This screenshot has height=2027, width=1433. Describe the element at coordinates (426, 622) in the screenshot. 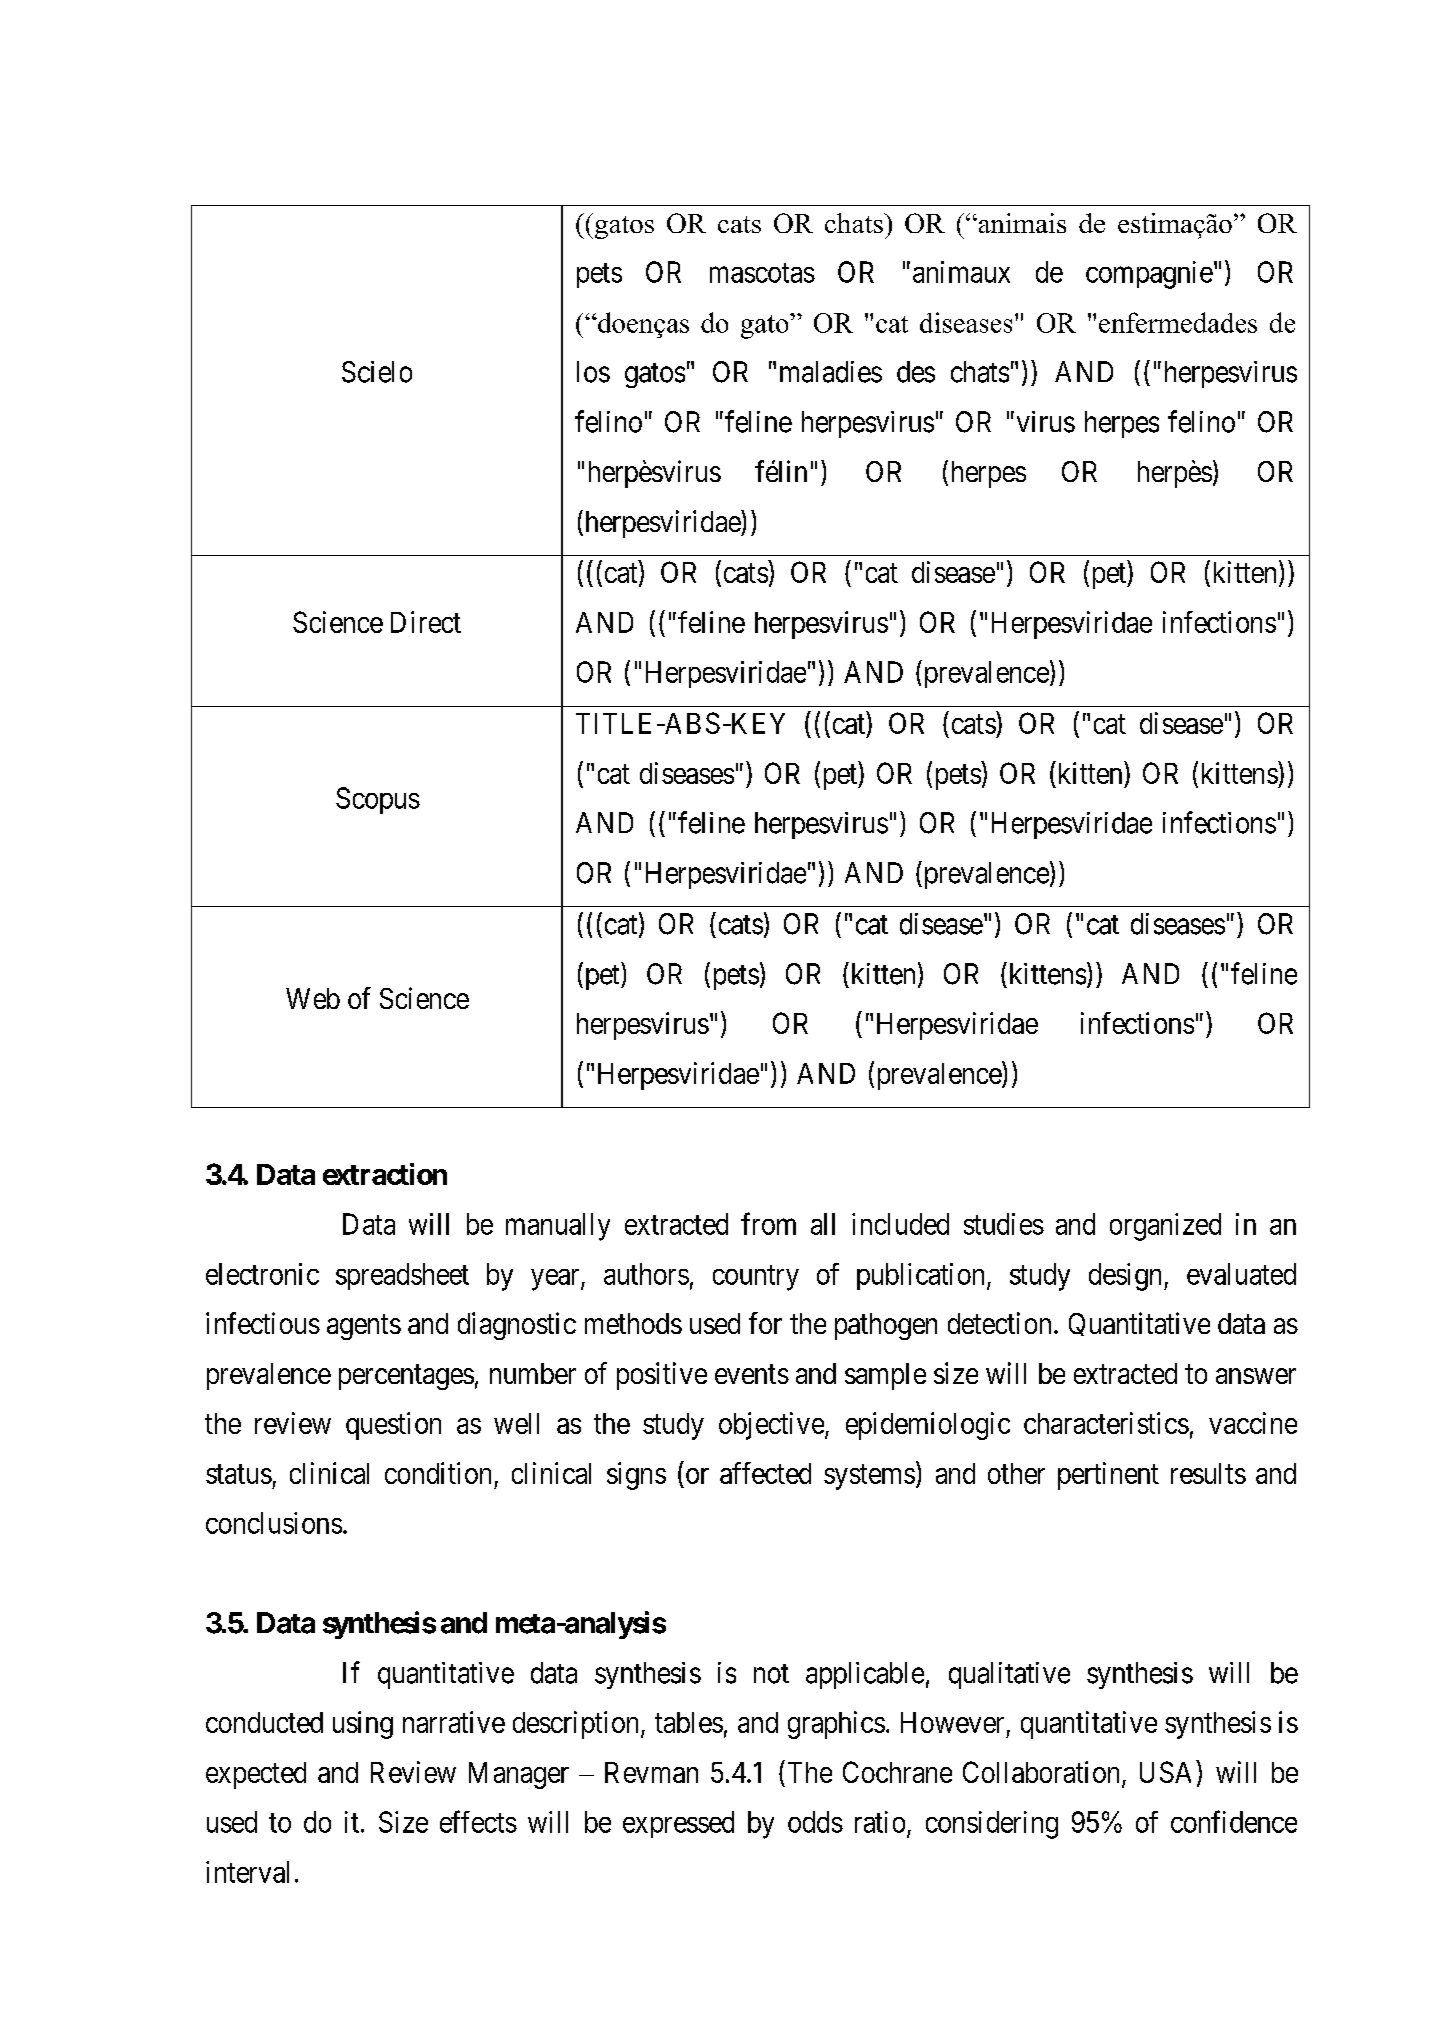

I see `Direct` at that location.
